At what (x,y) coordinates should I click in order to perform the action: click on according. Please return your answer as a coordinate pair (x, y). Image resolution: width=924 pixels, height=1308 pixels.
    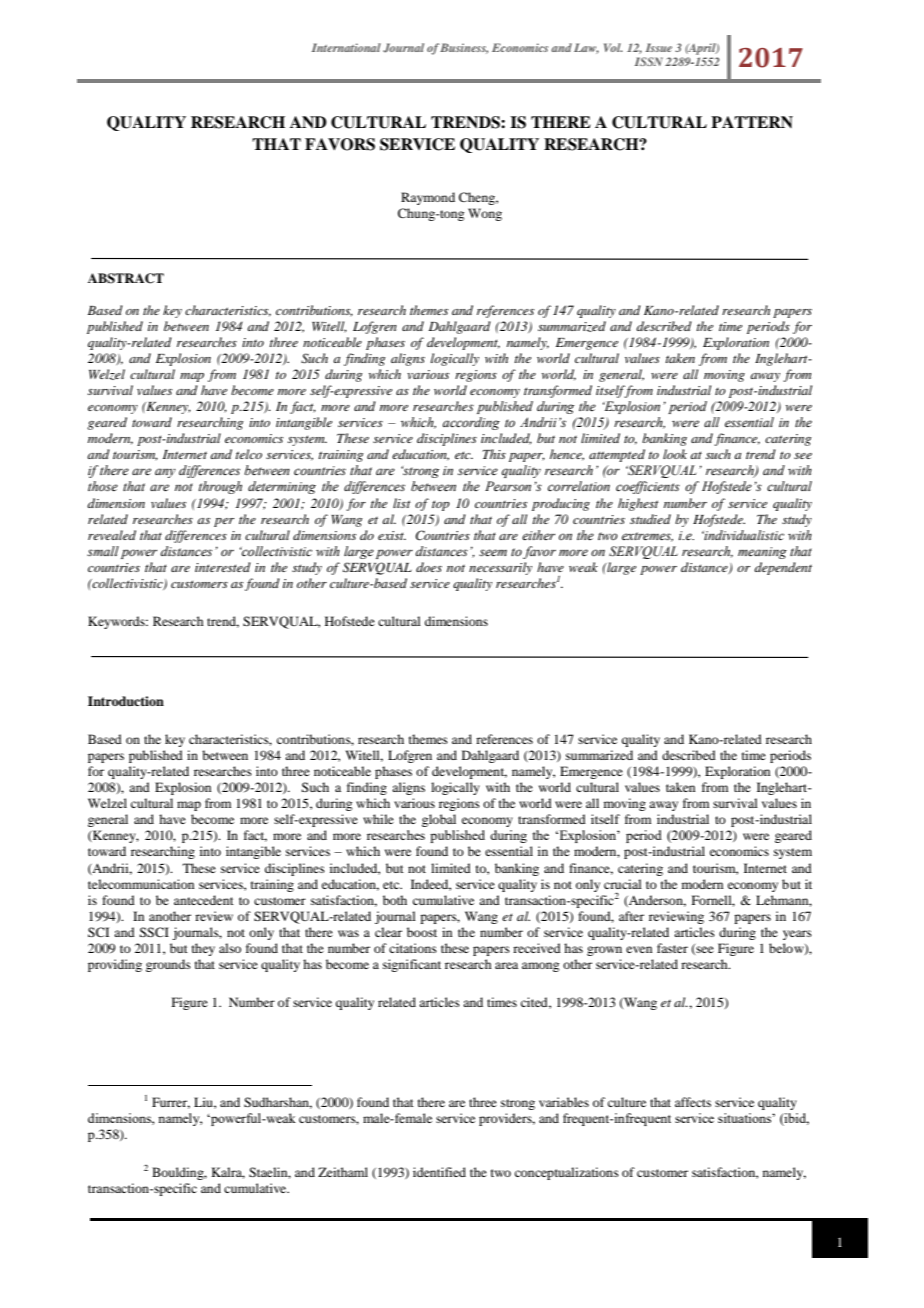
    Looking at the image, I should click on (471, 423).
